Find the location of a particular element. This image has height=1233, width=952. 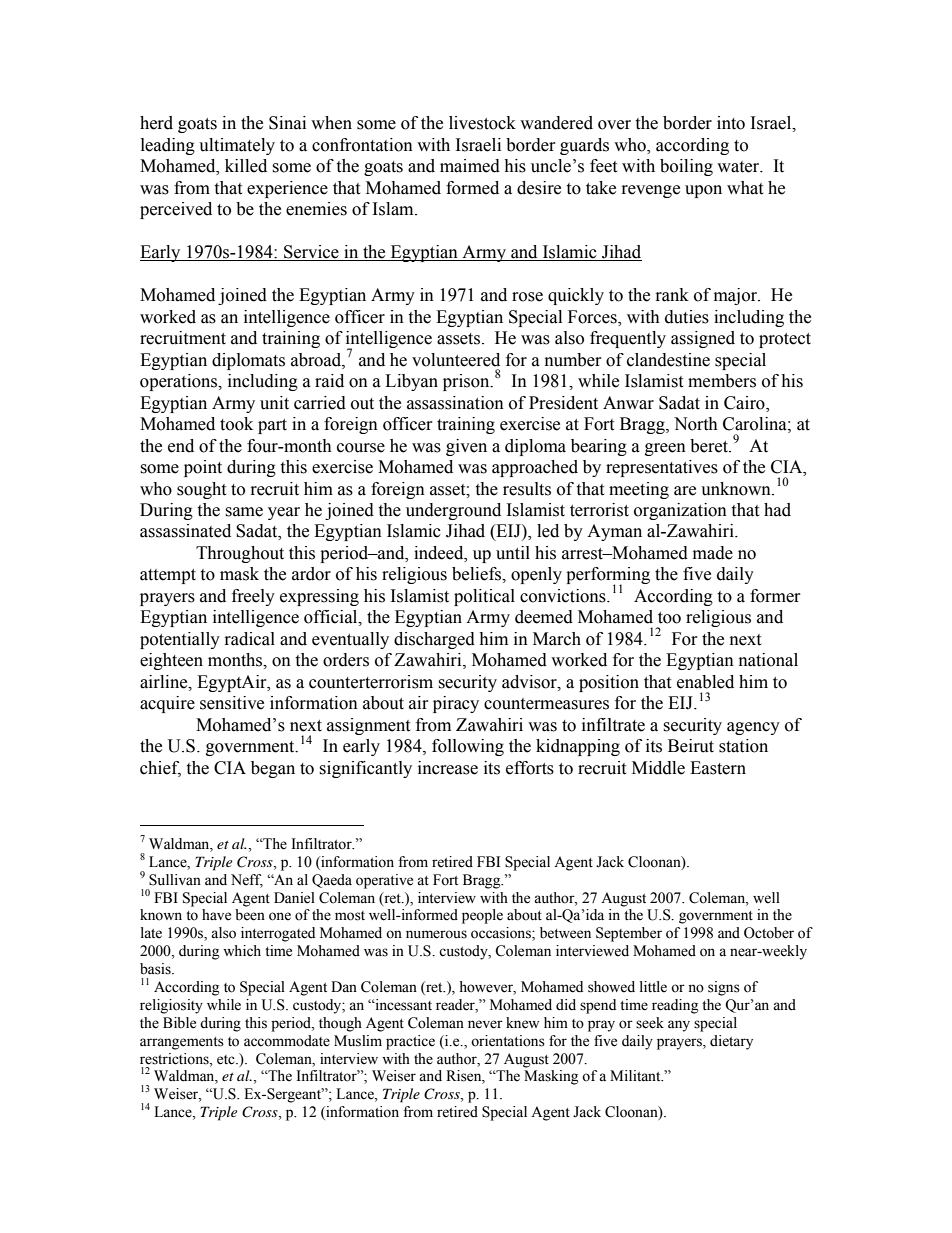

boiling is located at coordinates (686, 167).
